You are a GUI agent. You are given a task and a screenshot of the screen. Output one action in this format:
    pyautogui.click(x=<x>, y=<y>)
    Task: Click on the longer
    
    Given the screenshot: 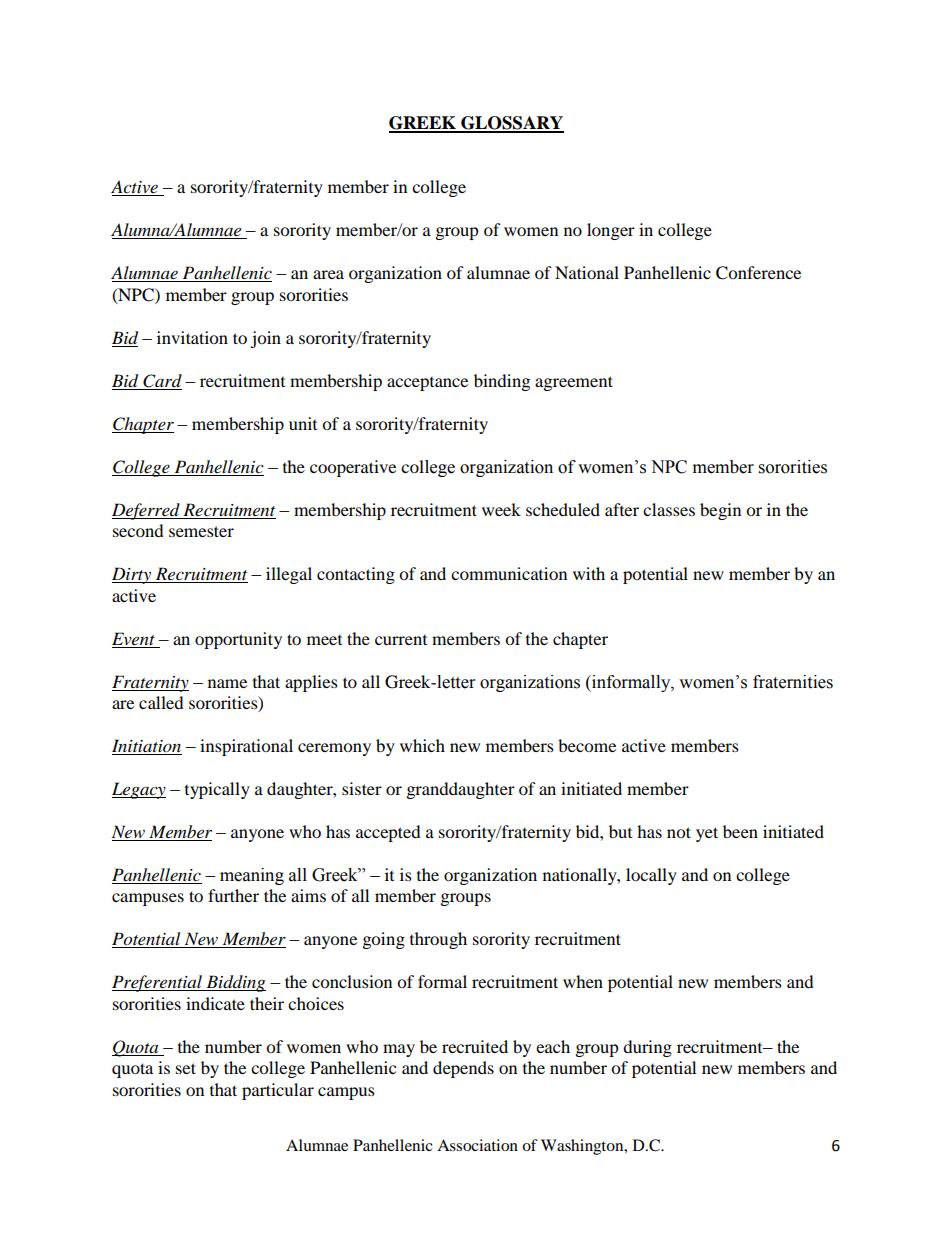 What is the action you would take?
    pyautogui.click(x=611, y=231)
